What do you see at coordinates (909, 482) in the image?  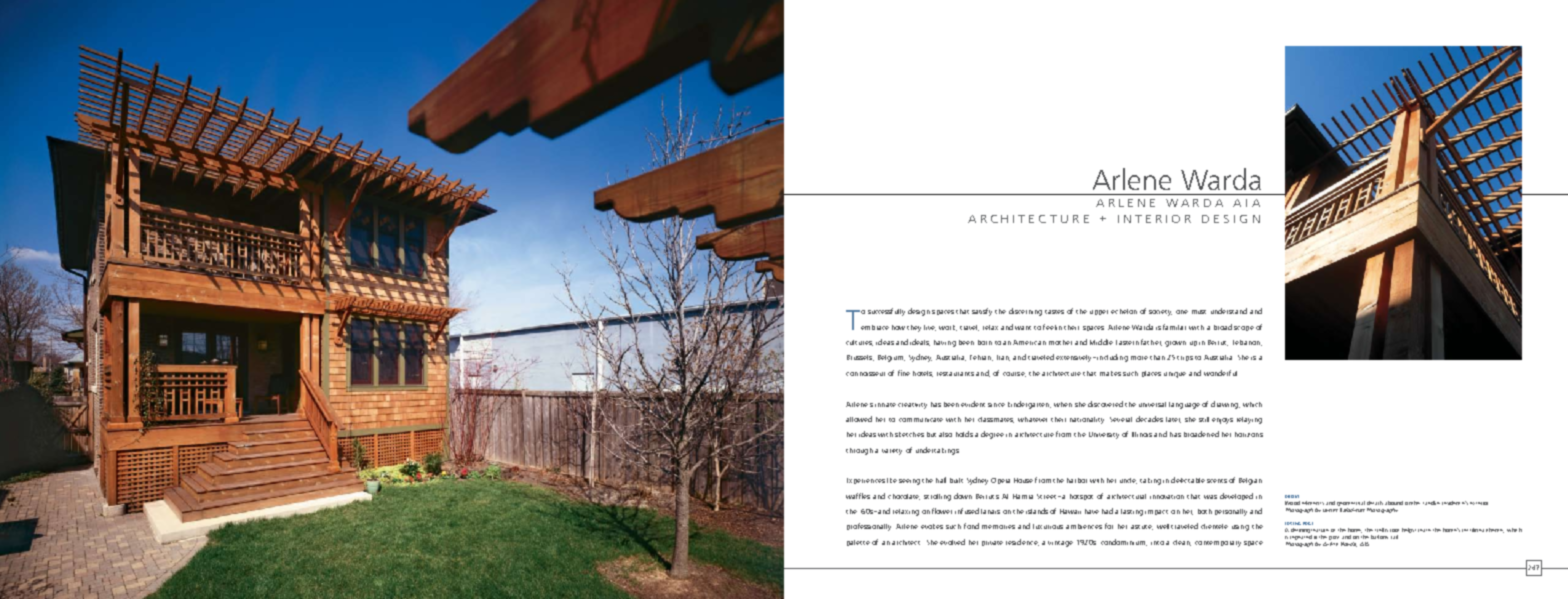 I see `seeing` at bounding box center [909, 482].
